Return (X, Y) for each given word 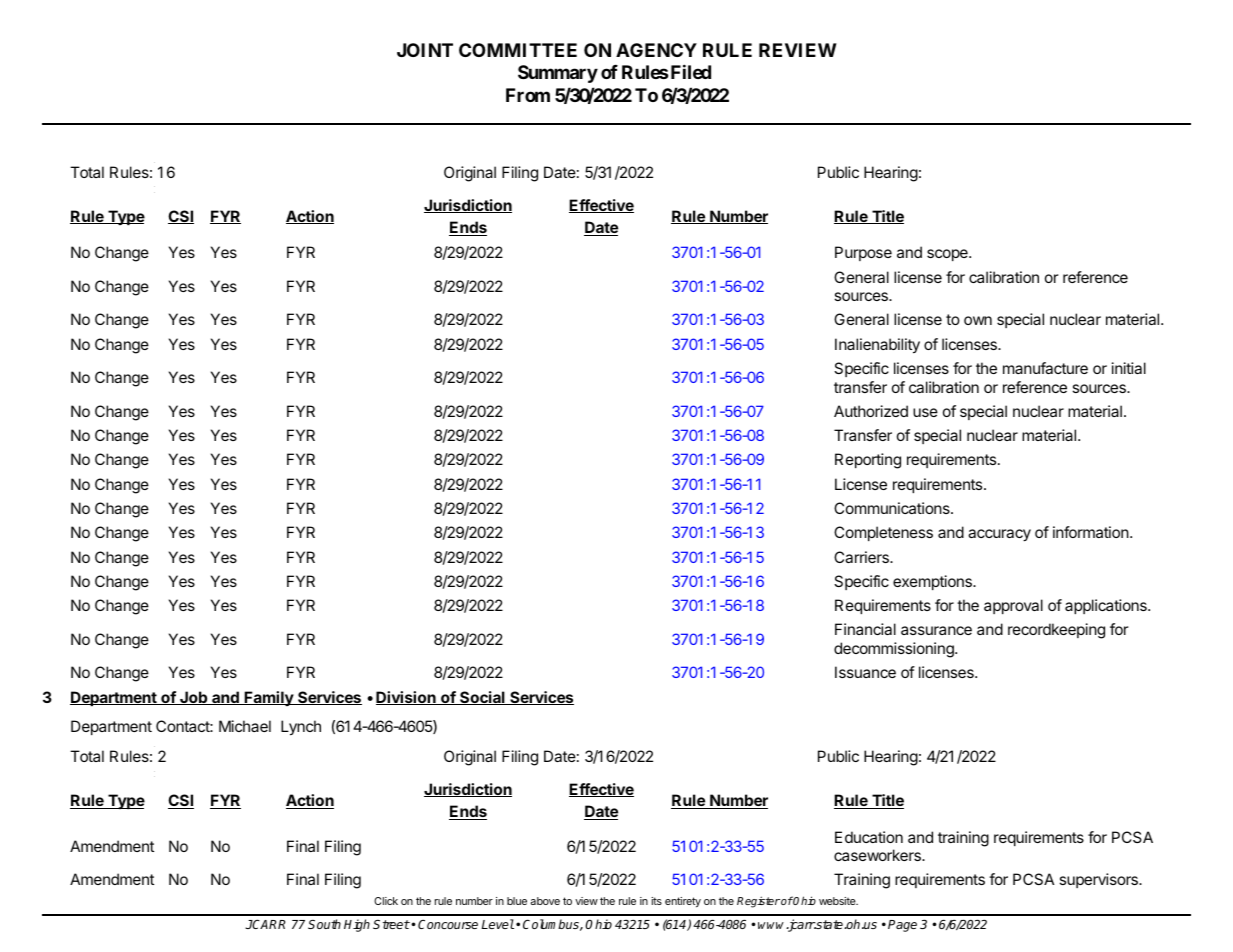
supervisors (1099, 880)
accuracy (999, 535)
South (324, 924)
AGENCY (656, 50)
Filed (689, 72)
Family (269, 698)
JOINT (425, 50)
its (656, 901)
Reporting (868, 461)
